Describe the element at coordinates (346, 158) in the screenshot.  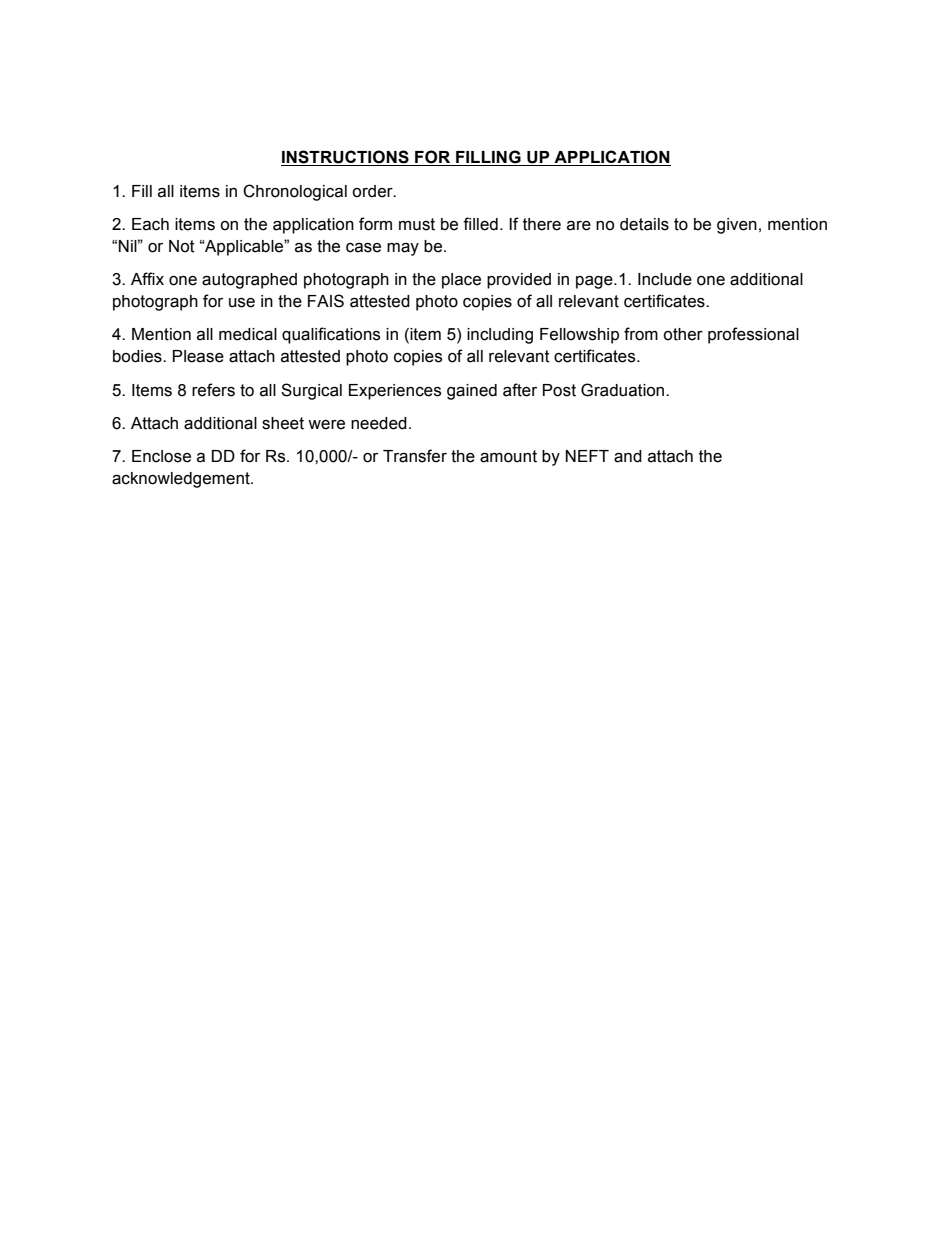
I see `INSTRUCTIONS` at that location.
